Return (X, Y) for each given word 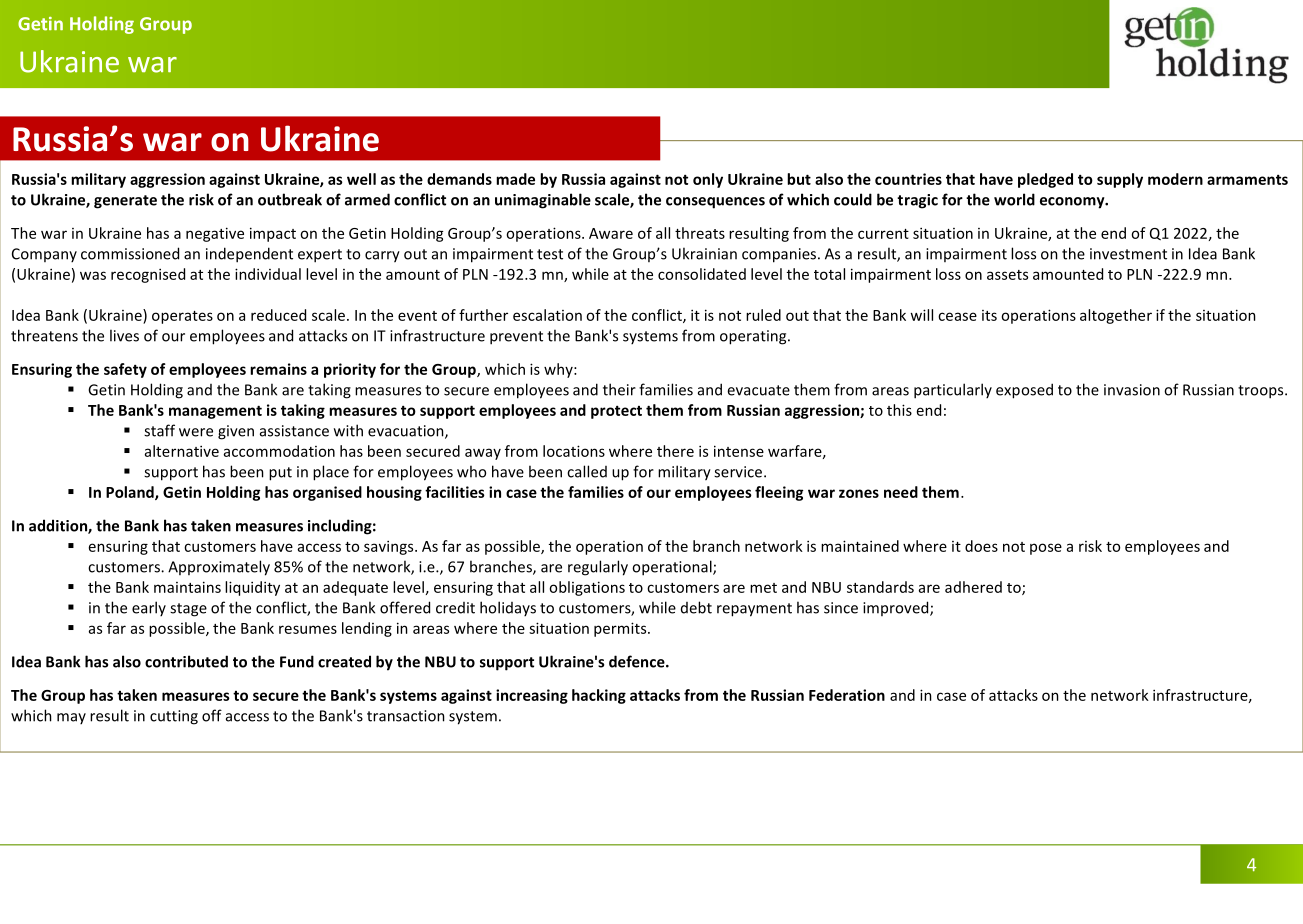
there (675, 451)
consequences (715, 203)
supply (1120, 180)
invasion (1132, 390)
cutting (174, 717)
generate (125, 202)
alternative (182, 451)
